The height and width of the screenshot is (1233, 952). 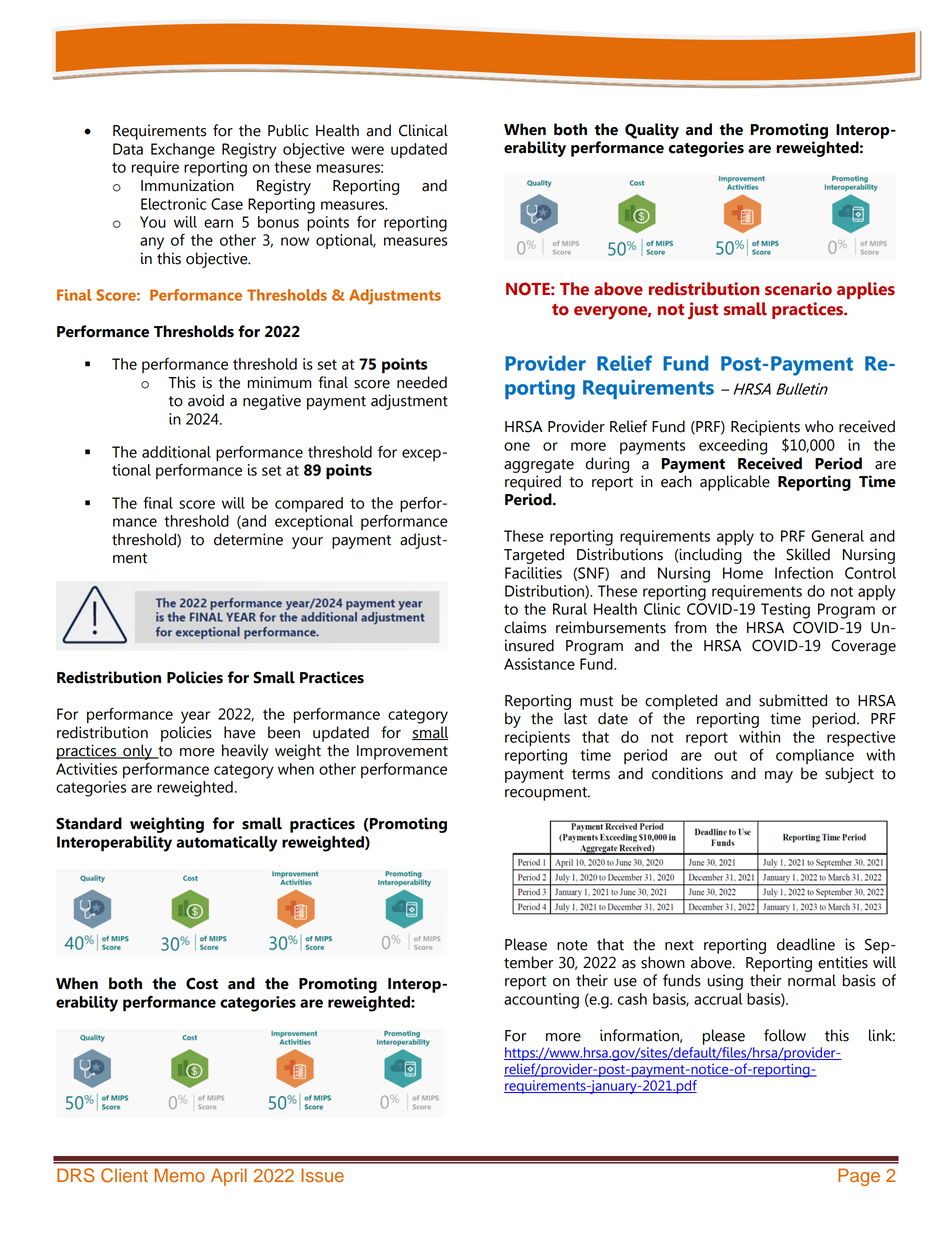 What do you see at coordinates (180, 1175) in the screenshot?
I see `Memo` at bounding box center [180, 1175].
